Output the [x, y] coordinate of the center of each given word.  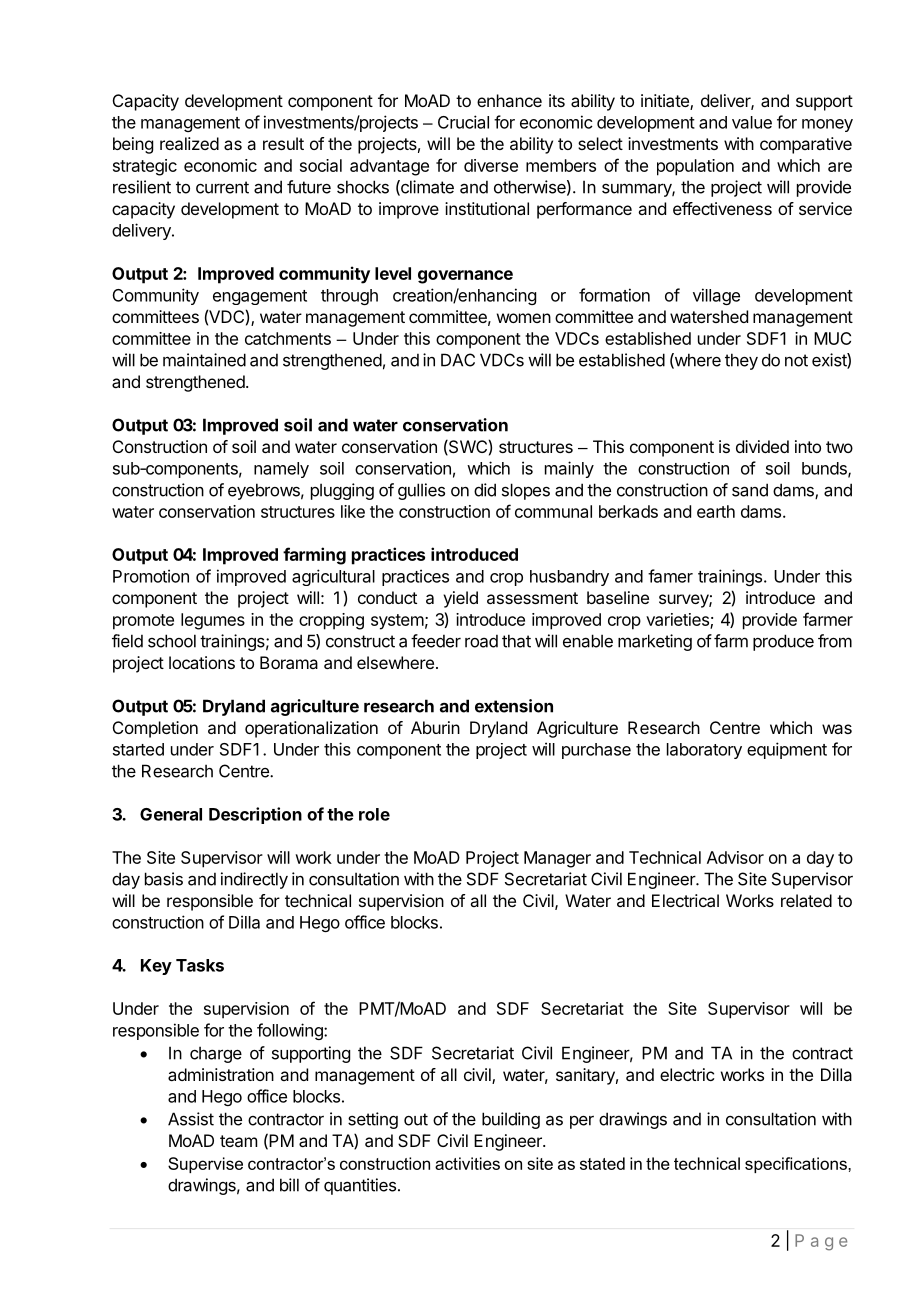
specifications [797, 1165]
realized [189, 143]
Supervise [205, 1165]
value [752, 122]
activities [467, 1163]
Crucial [463, 122]
